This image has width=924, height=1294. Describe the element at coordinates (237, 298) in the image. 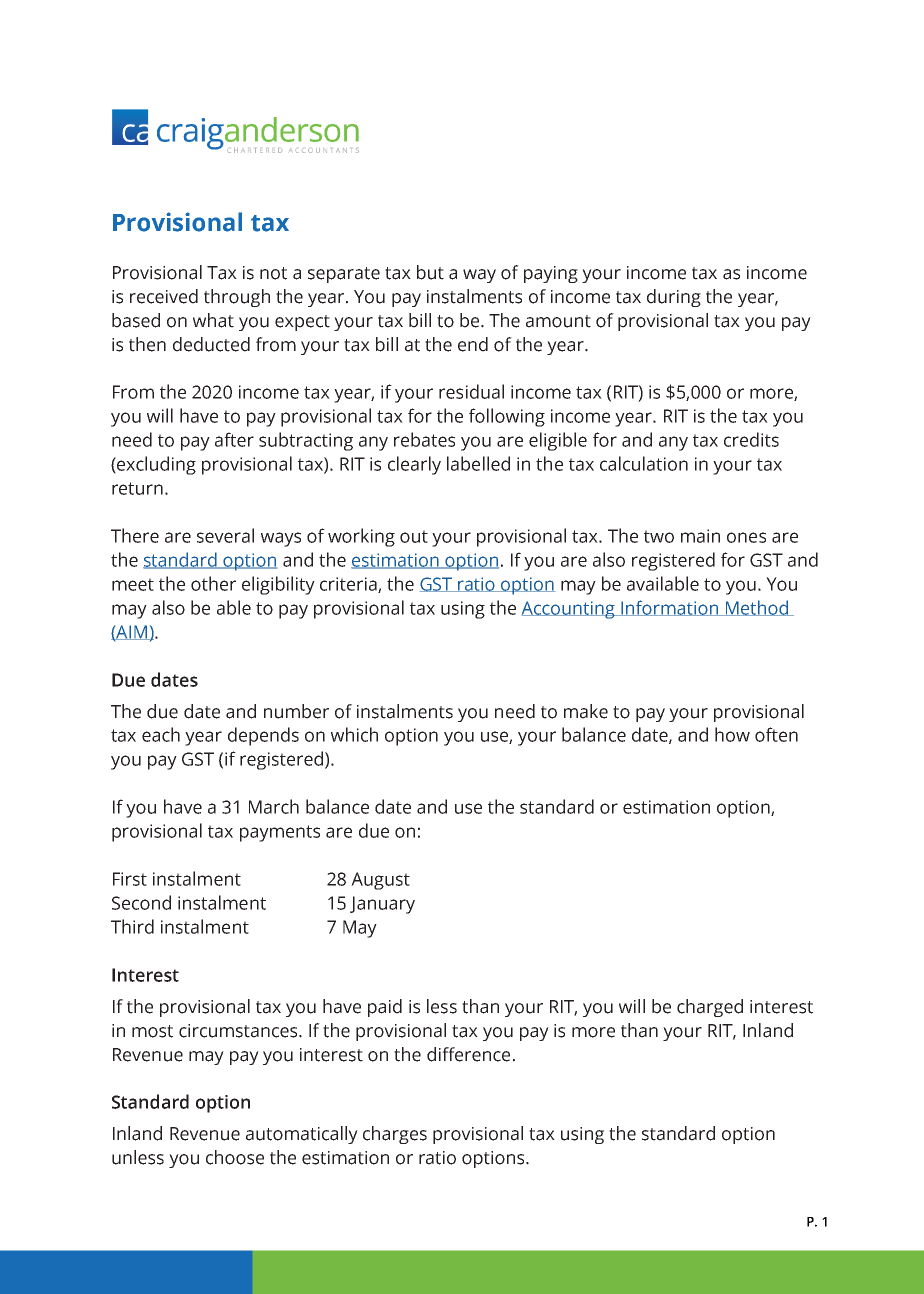

I see `through` at that location.
